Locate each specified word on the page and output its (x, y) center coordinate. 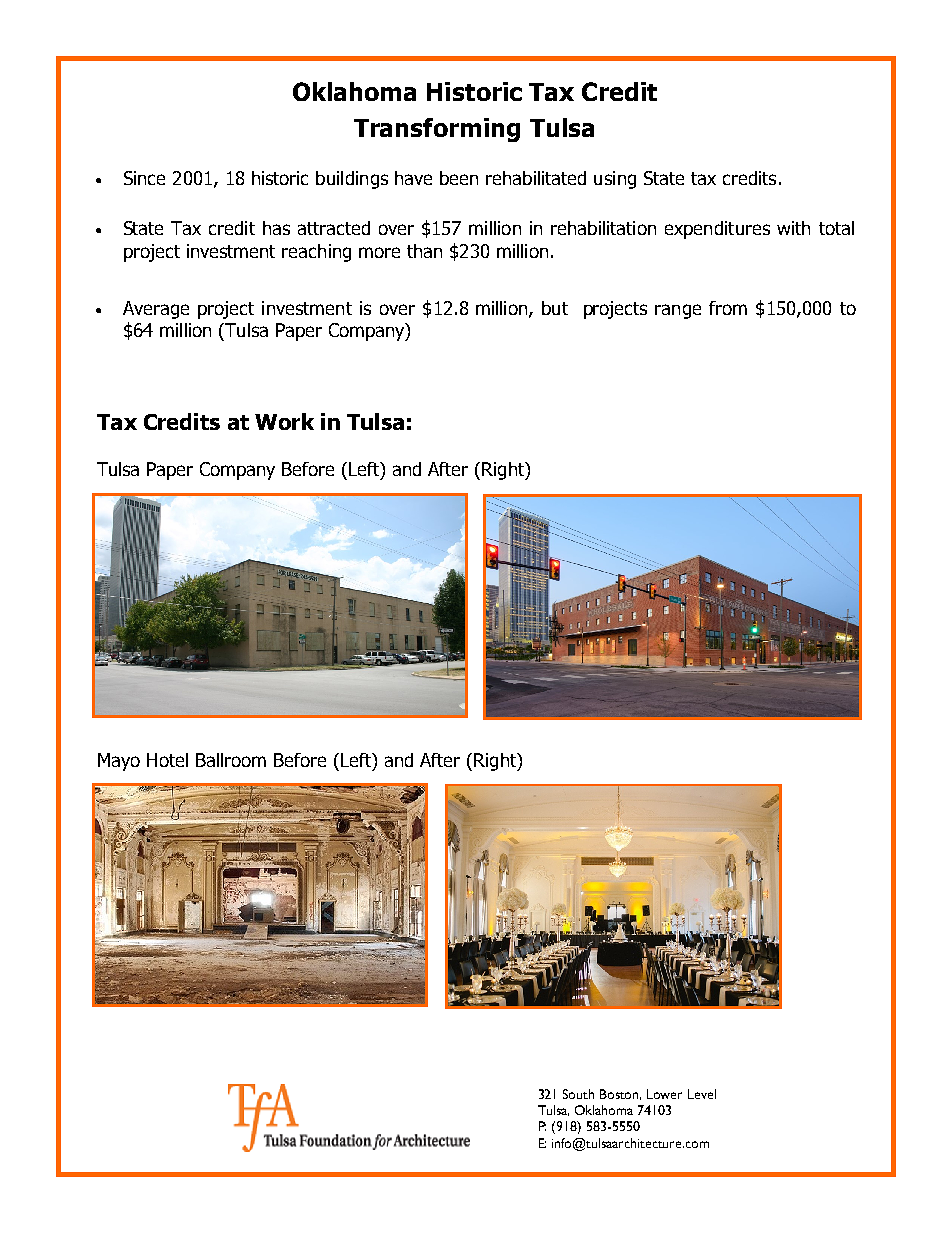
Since (144, 178)
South (578, 1094)
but (555, 308)
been (459, 178)
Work (284, 421)
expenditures (717, 230)
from (728, 308)
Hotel (167, 760)
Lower (664, 1094)
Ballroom (231, 760)
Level (702, 1094)
